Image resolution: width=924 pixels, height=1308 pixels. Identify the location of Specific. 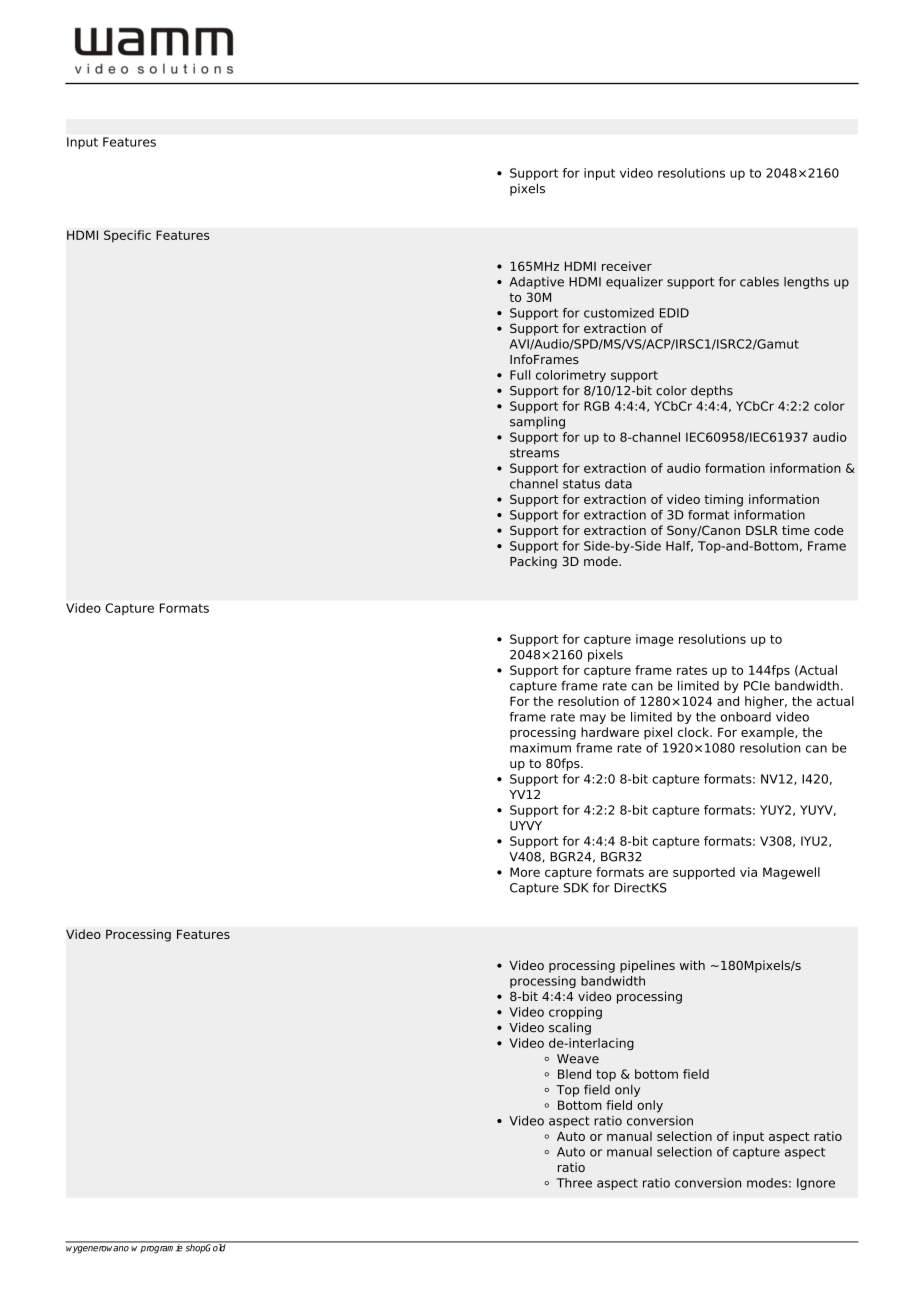
(127, 236).
